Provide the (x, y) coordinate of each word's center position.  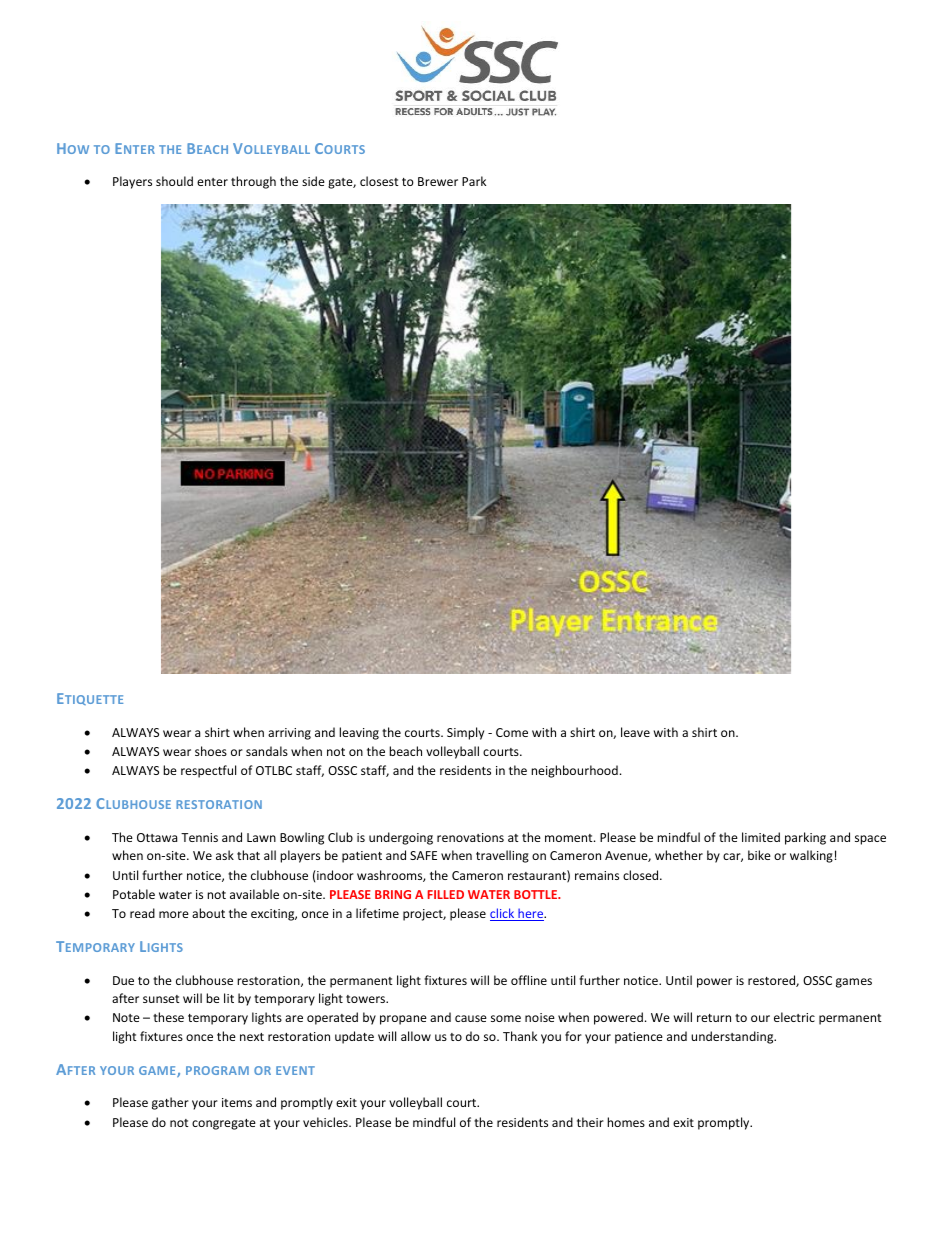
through (253, 182)
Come (512, 732)
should (174, 181)
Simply (465, 733)
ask (225, 855)
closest (379, 181)
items (237, 1102)
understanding (733, 1037)
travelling (502, 856)
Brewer (438, 181)
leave (635, 732)
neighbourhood (574, 771)
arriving (289, 734)
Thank (520, 1036)
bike (759, 855)
